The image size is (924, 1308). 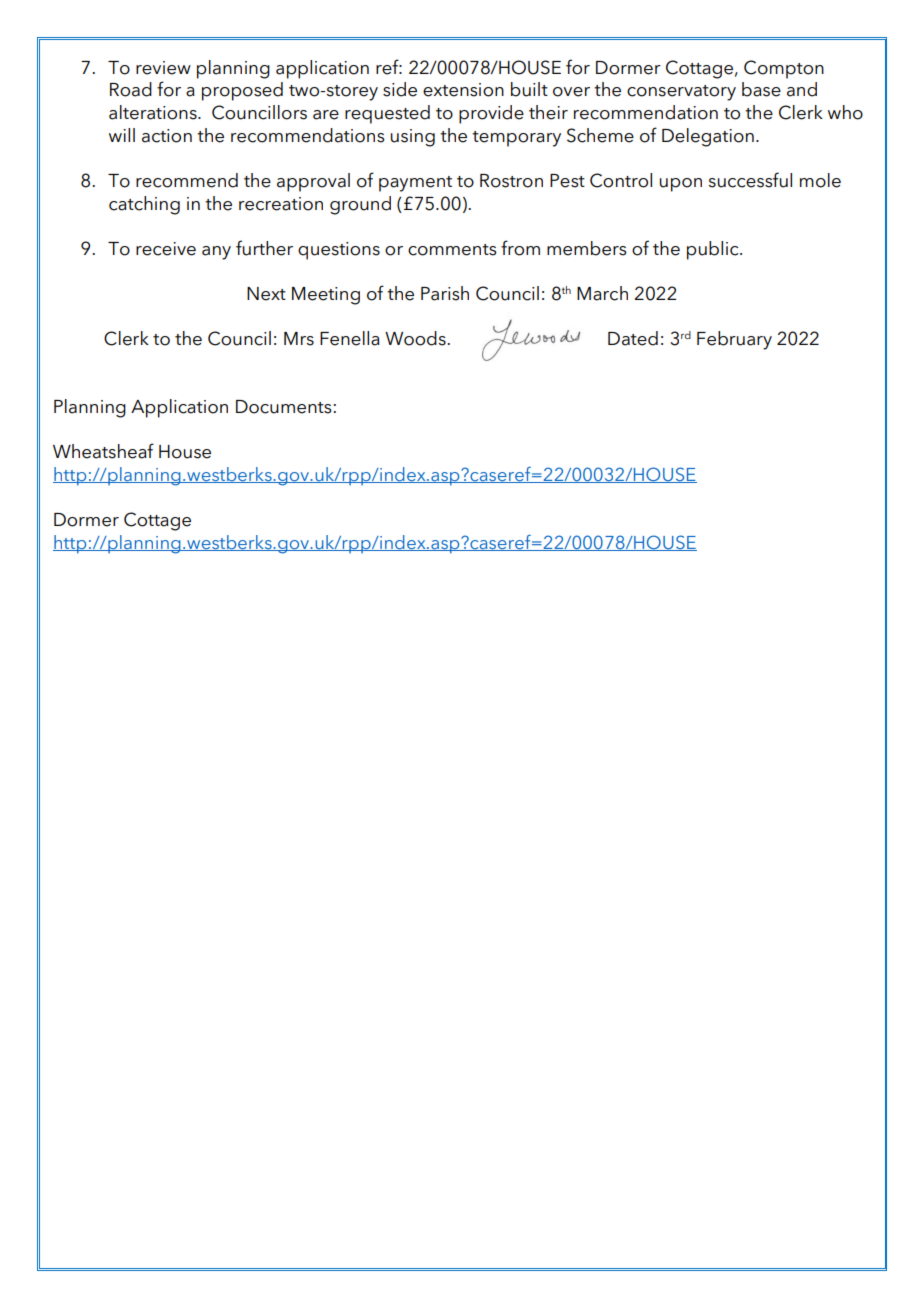 What do you see at coordinates (313, 182) in the screenshot?
I see `approval` at bounding box center [313, 182].
